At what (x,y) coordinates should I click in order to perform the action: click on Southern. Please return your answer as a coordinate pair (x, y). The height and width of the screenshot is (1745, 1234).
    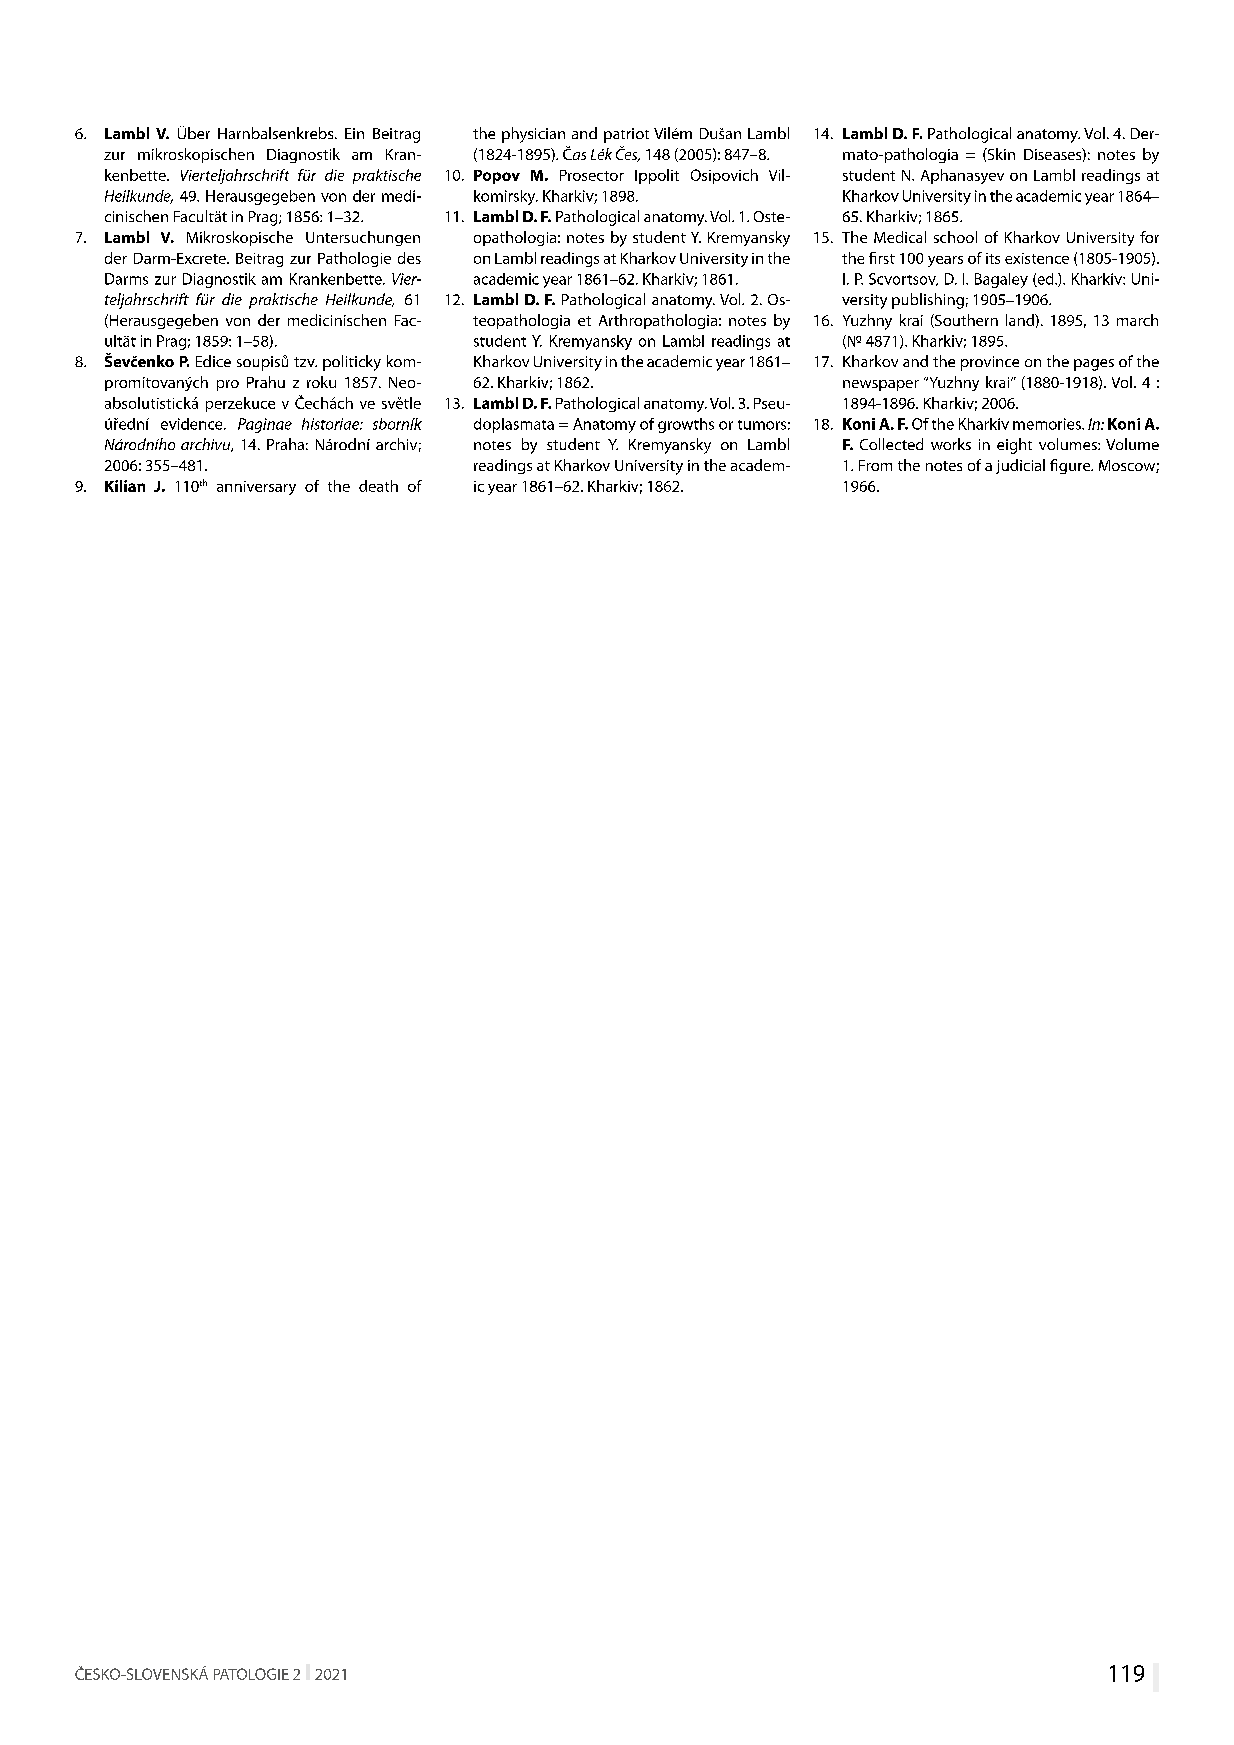
    Looking at the image, I should click on (965, 321).
